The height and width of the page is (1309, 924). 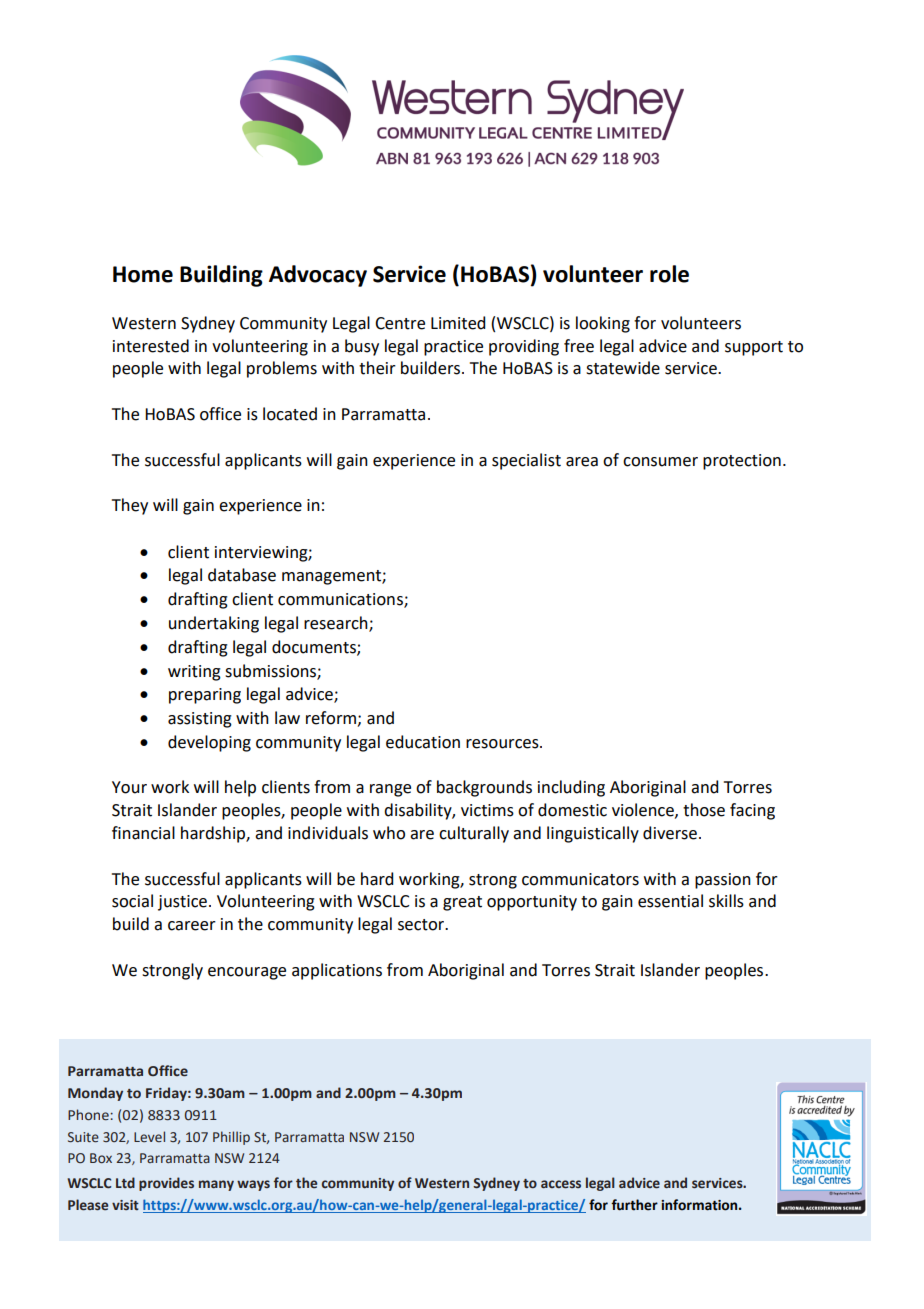 I want to click on provides, so click(x=166, y=1184).
